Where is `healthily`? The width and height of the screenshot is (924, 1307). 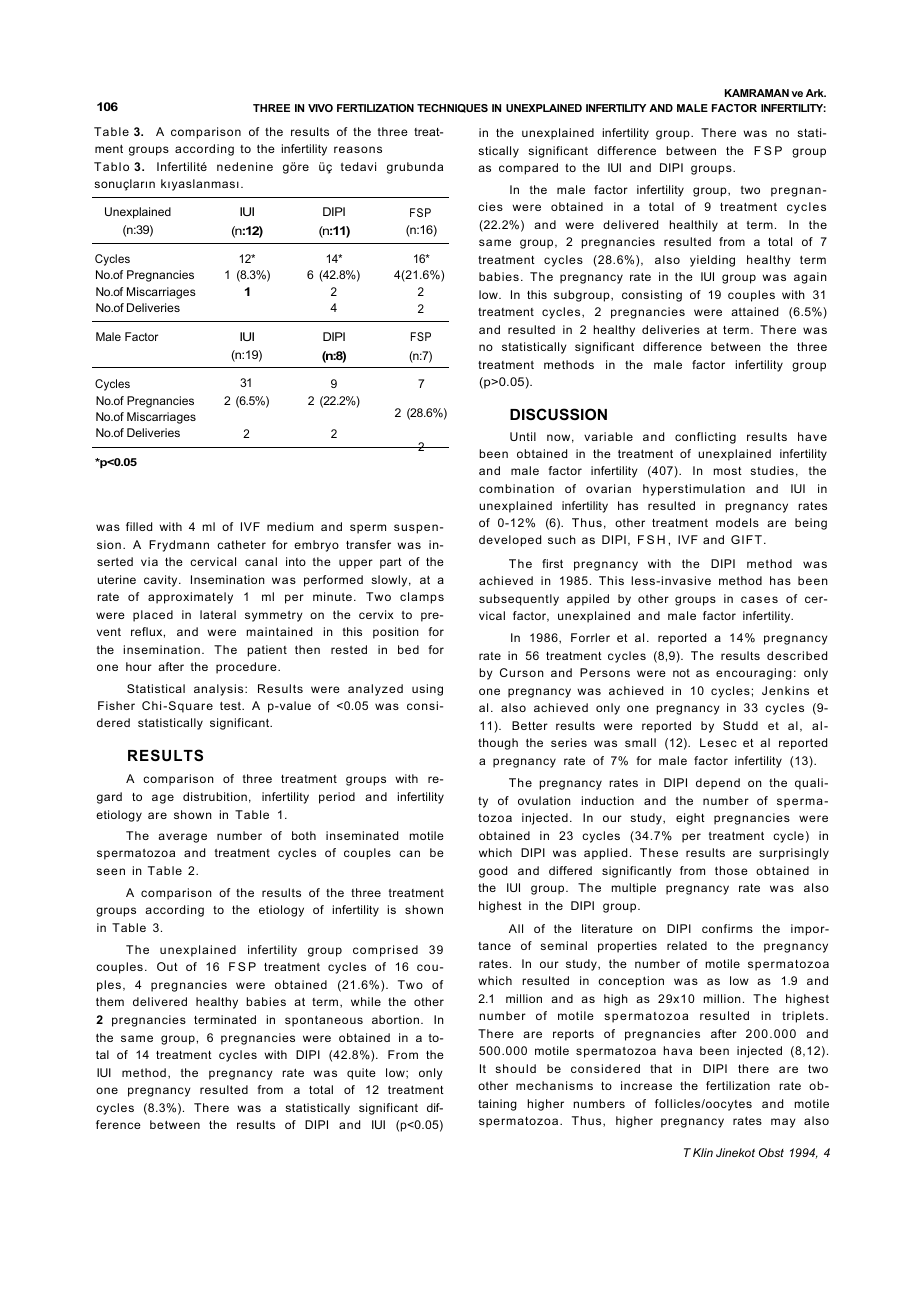
healthily is located at coordinates (694, 226).
